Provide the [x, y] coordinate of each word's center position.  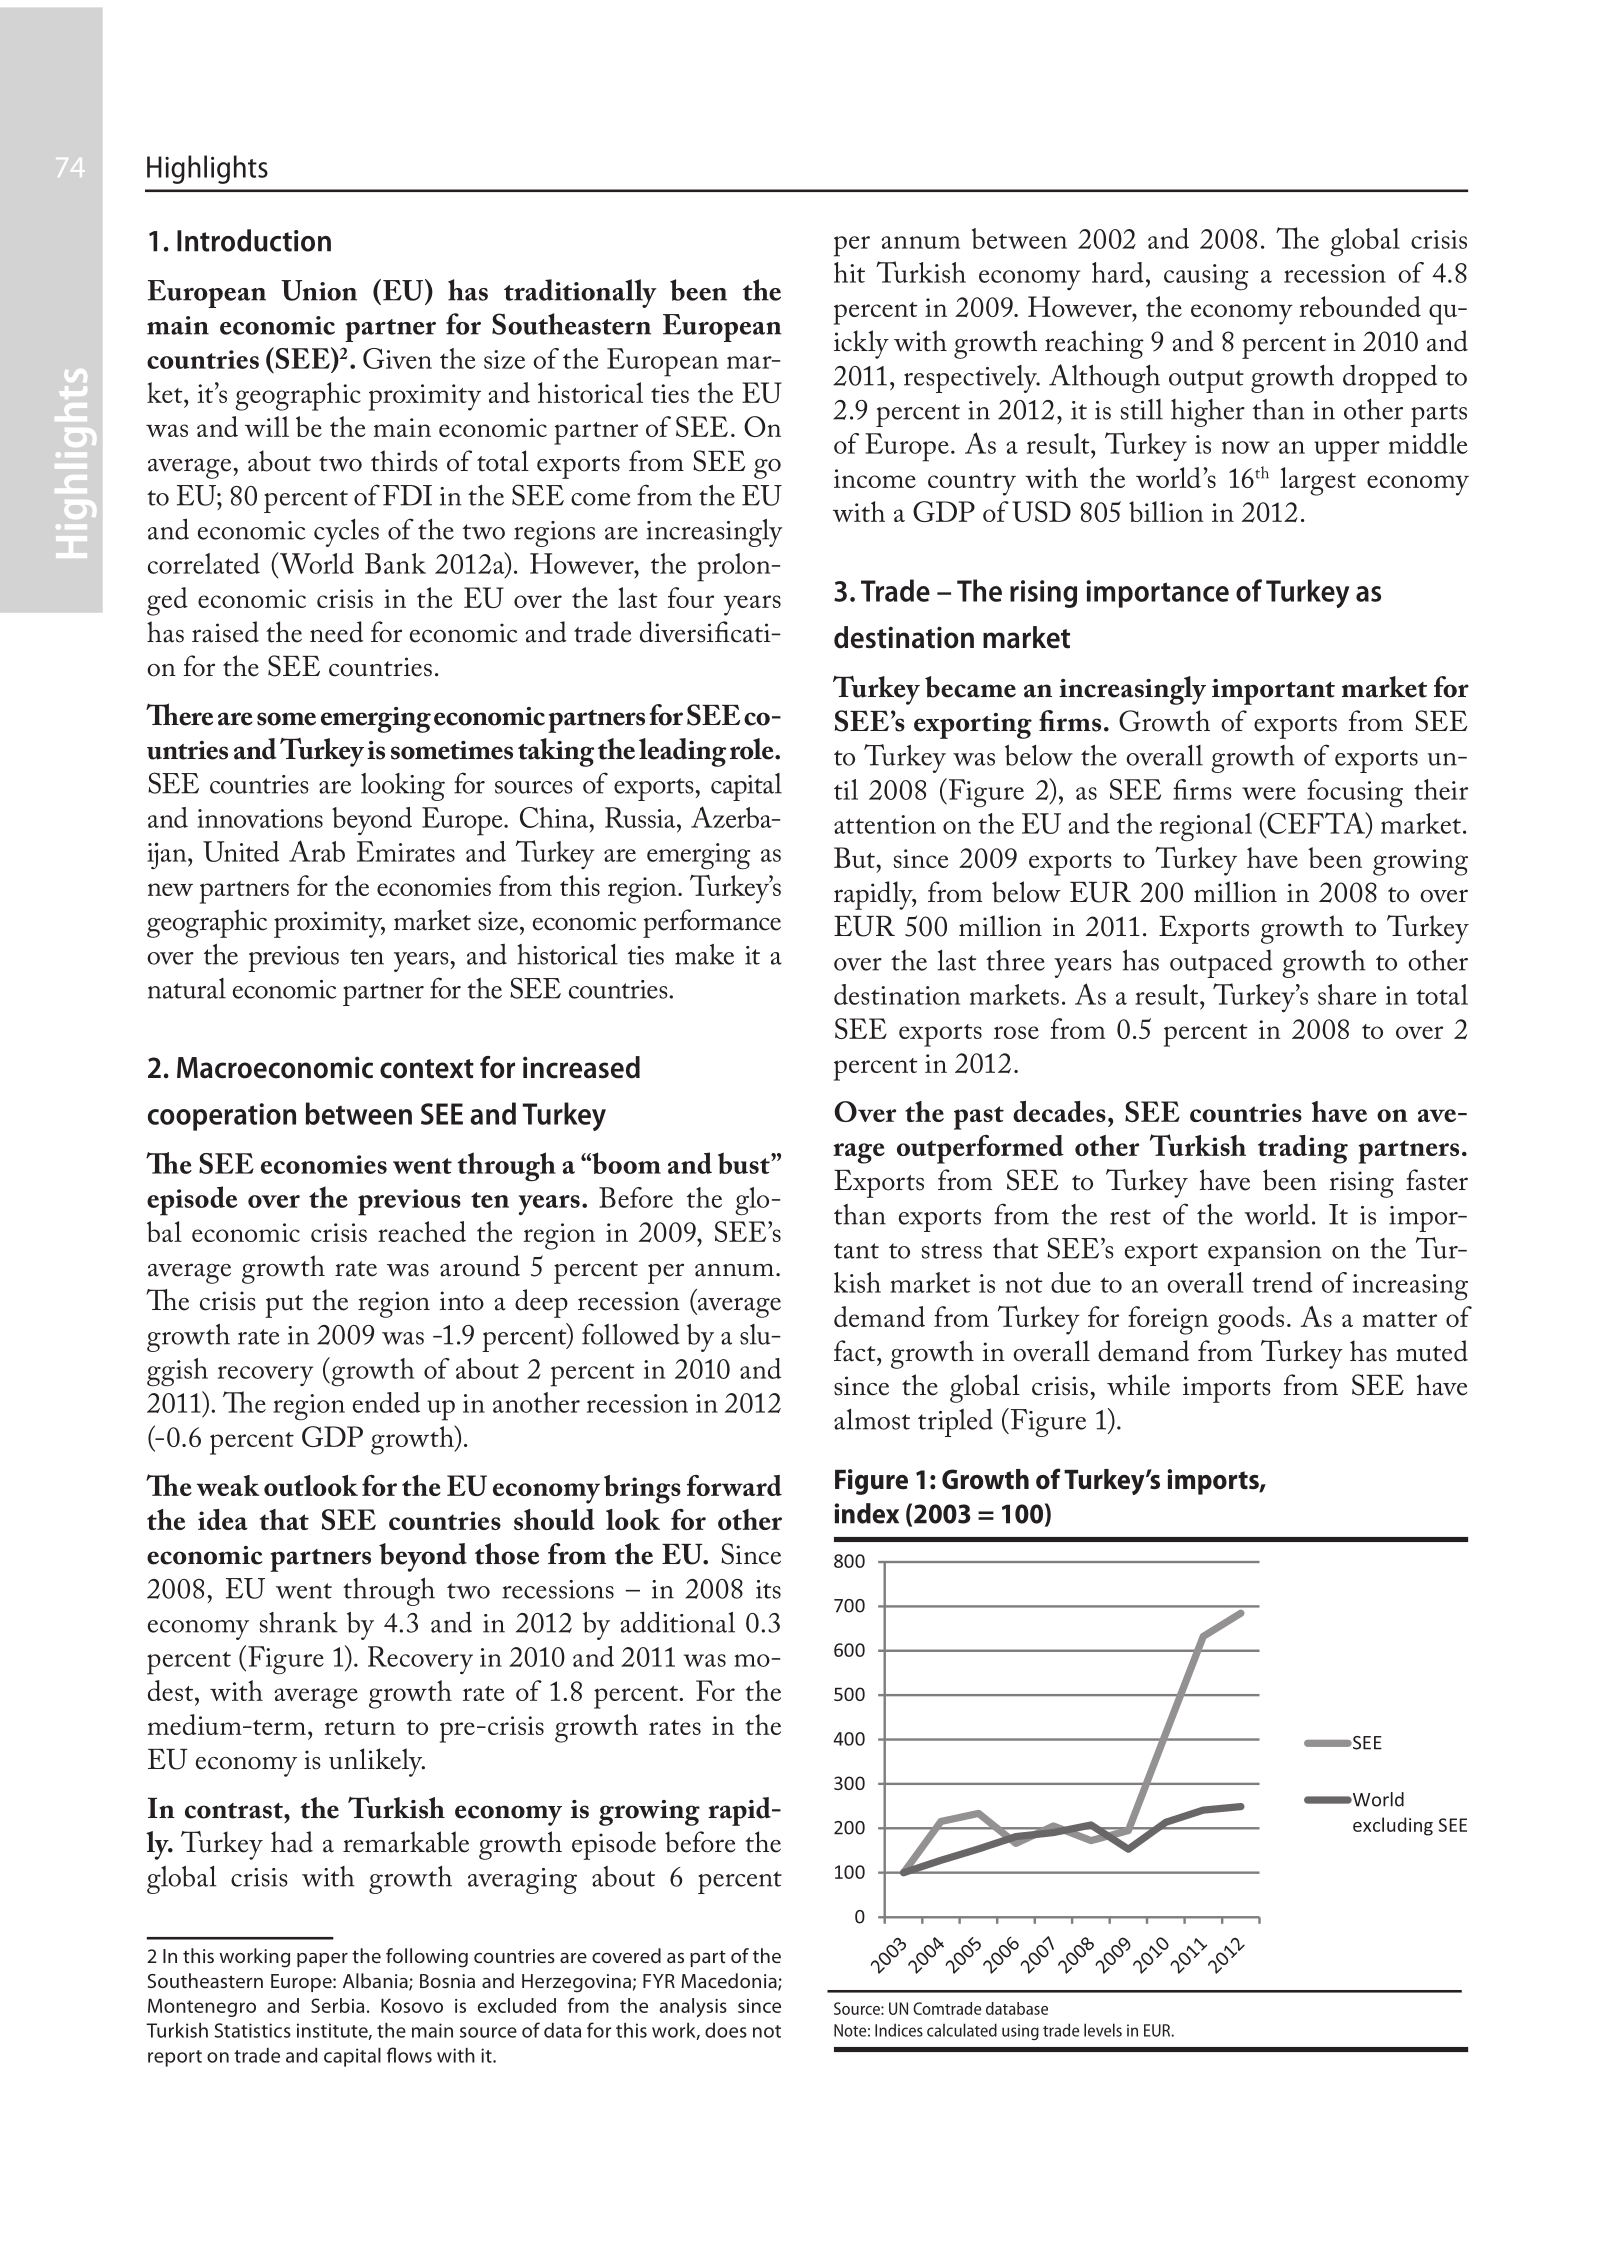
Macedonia [730, 1982]
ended [386, 1402]
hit [849, 272]
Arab [317, 851]
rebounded [1360, 306]
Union [319, 290]
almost [872, 1419]
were [1269, 793]
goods [1251, 1320]
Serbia [337, 2005]
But [854, 857]
